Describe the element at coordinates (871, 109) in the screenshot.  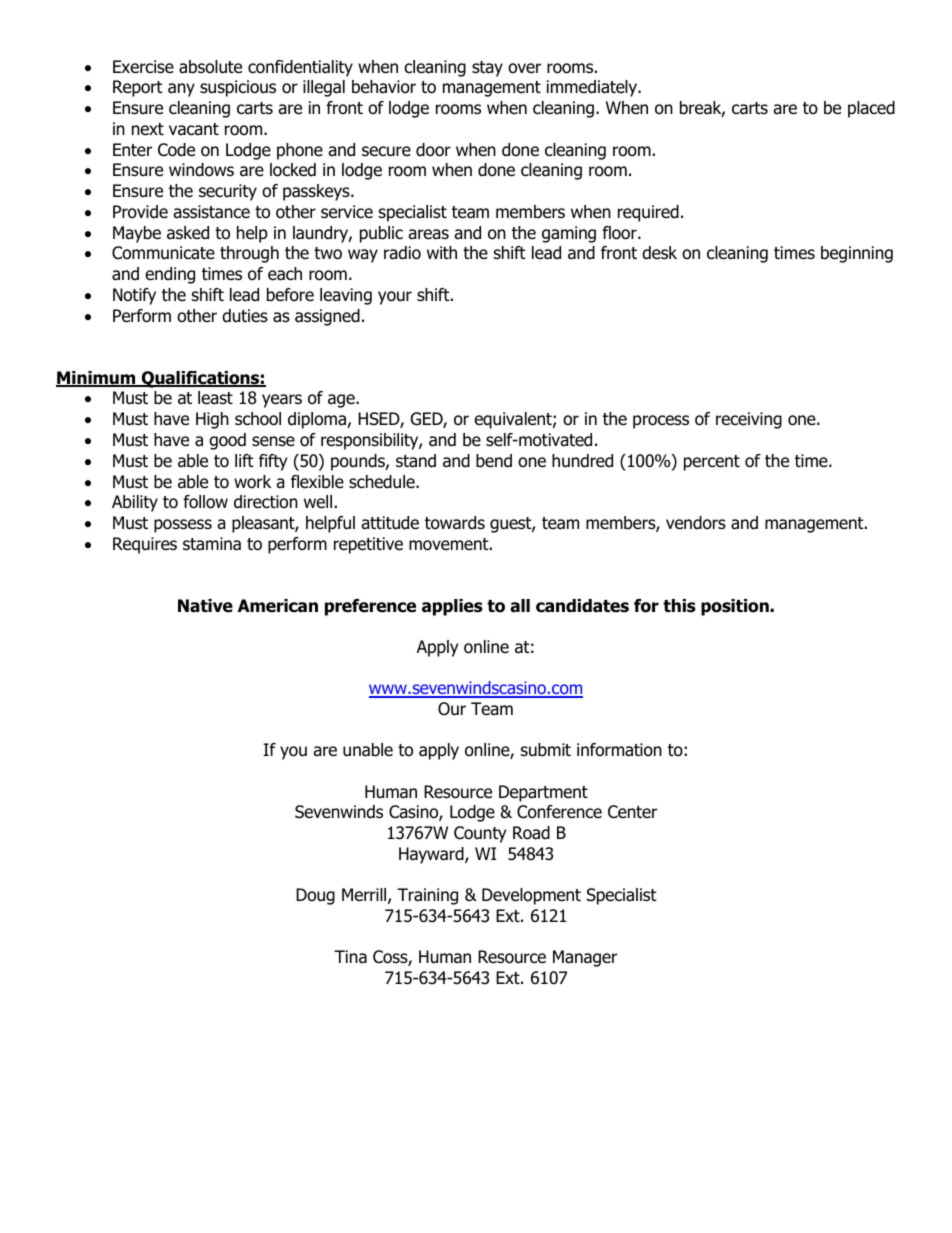
I see `placed` at that location.
